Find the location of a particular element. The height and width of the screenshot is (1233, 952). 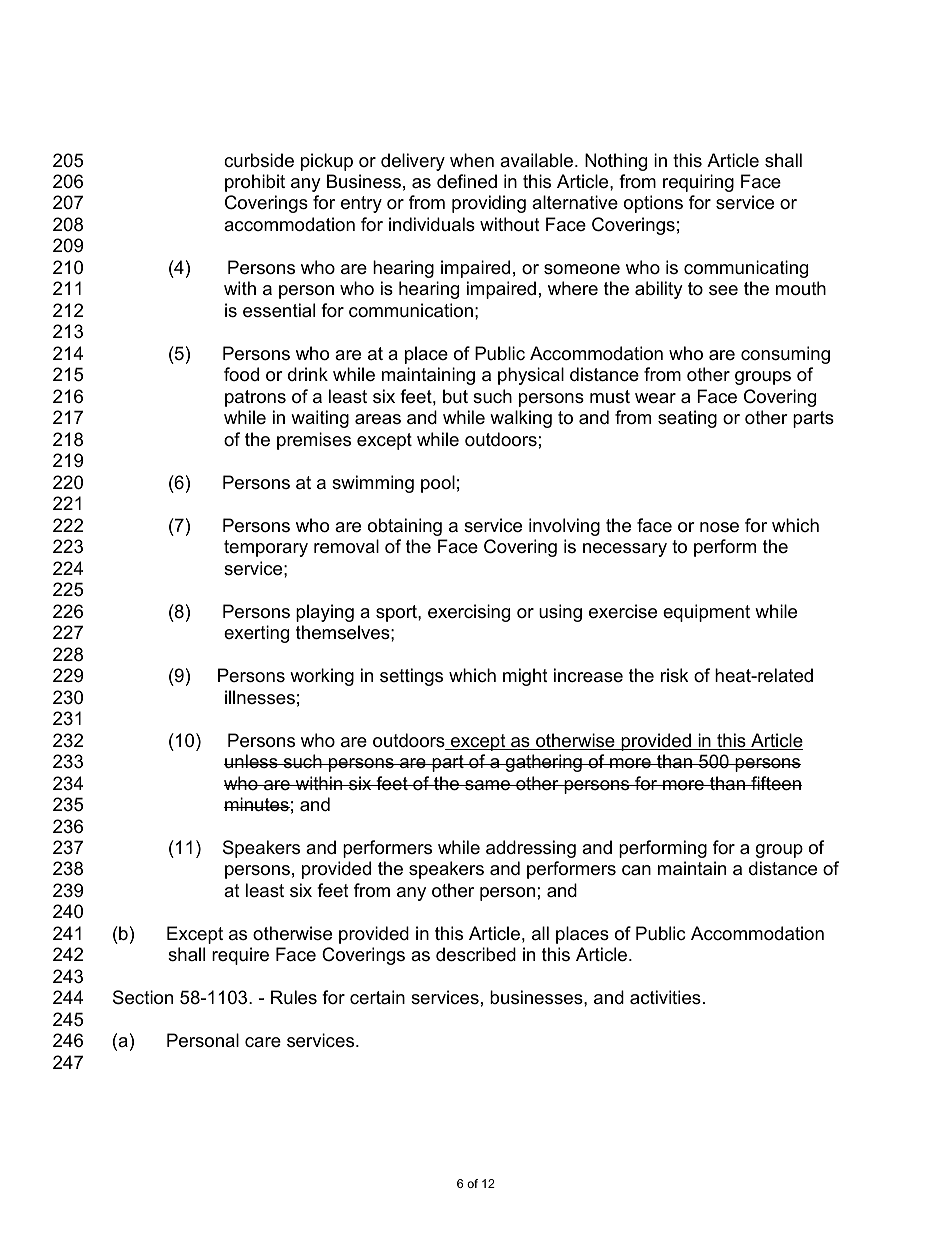

prohibit is located at coordinates (255, 183).
